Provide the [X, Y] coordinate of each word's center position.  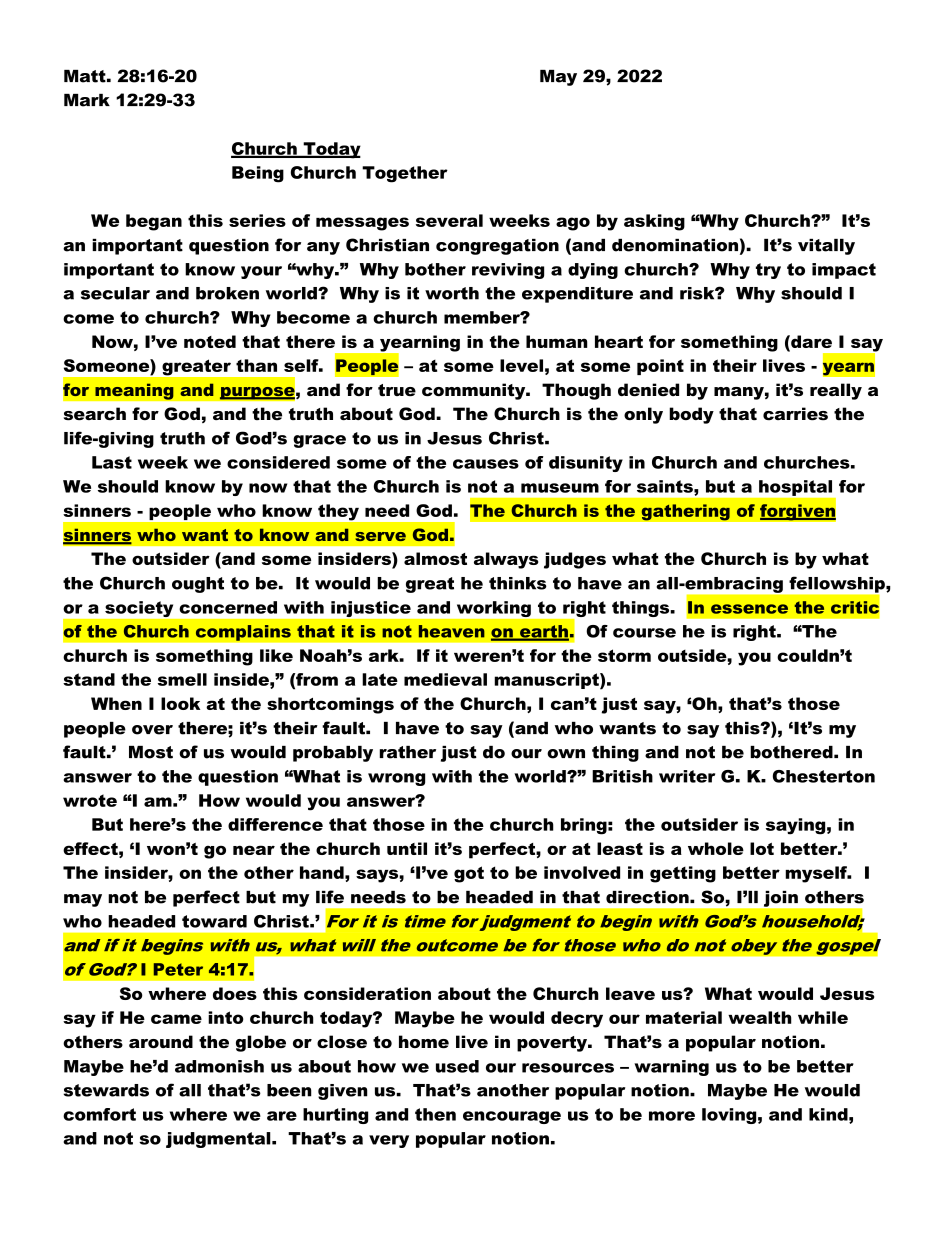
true [397, 390]
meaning [134, 391]
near [254, 850]
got [469, 874]
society [139, 609]
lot [762, 848]
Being [258, 174]
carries [795, 414]
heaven [452, 631]
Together [405, 174]
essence [749, 609]
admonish [219, 1066]
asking [654, 222]
